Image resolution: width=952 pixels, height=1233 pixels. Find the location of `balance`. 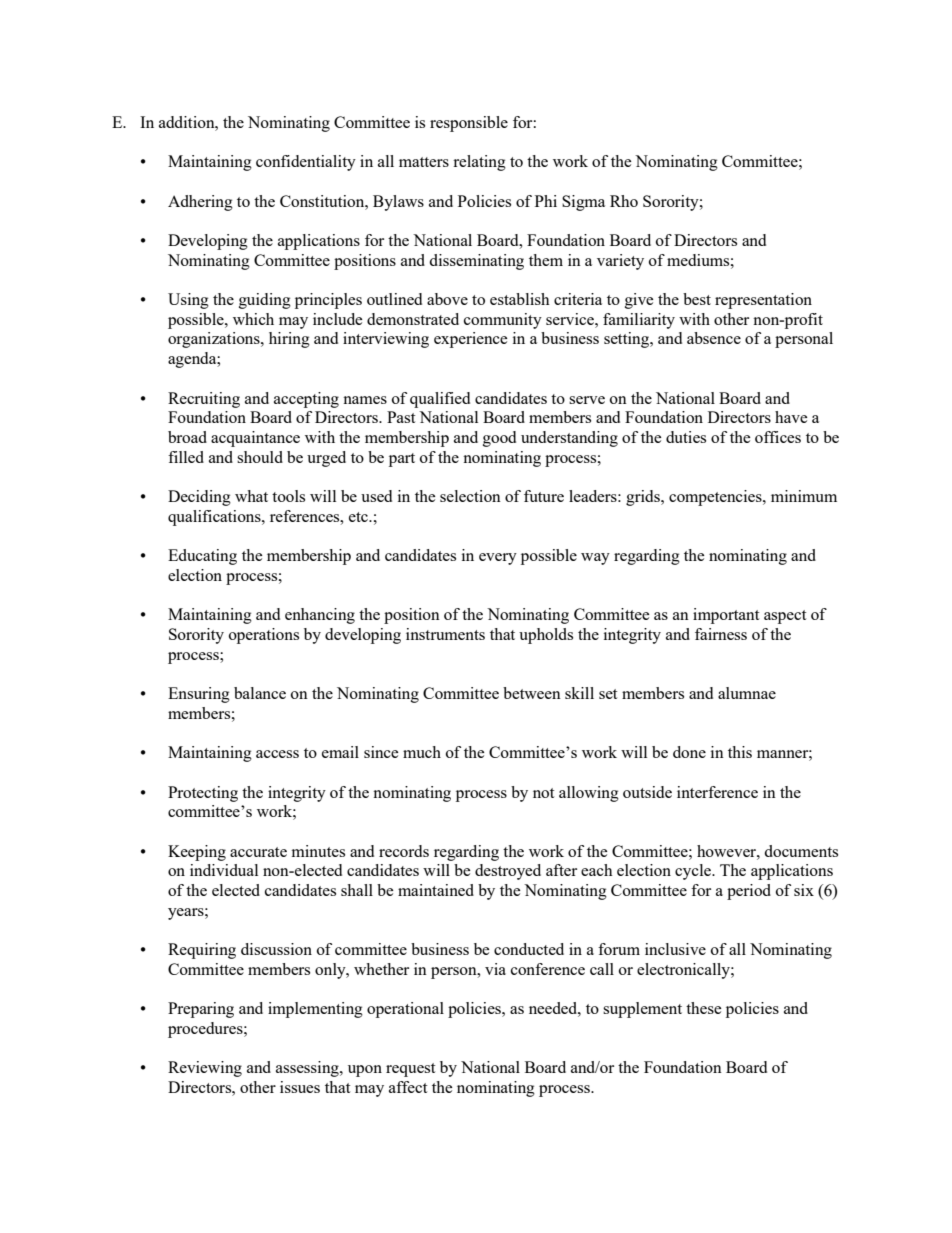

balance is located at coordinates (260, 693).
